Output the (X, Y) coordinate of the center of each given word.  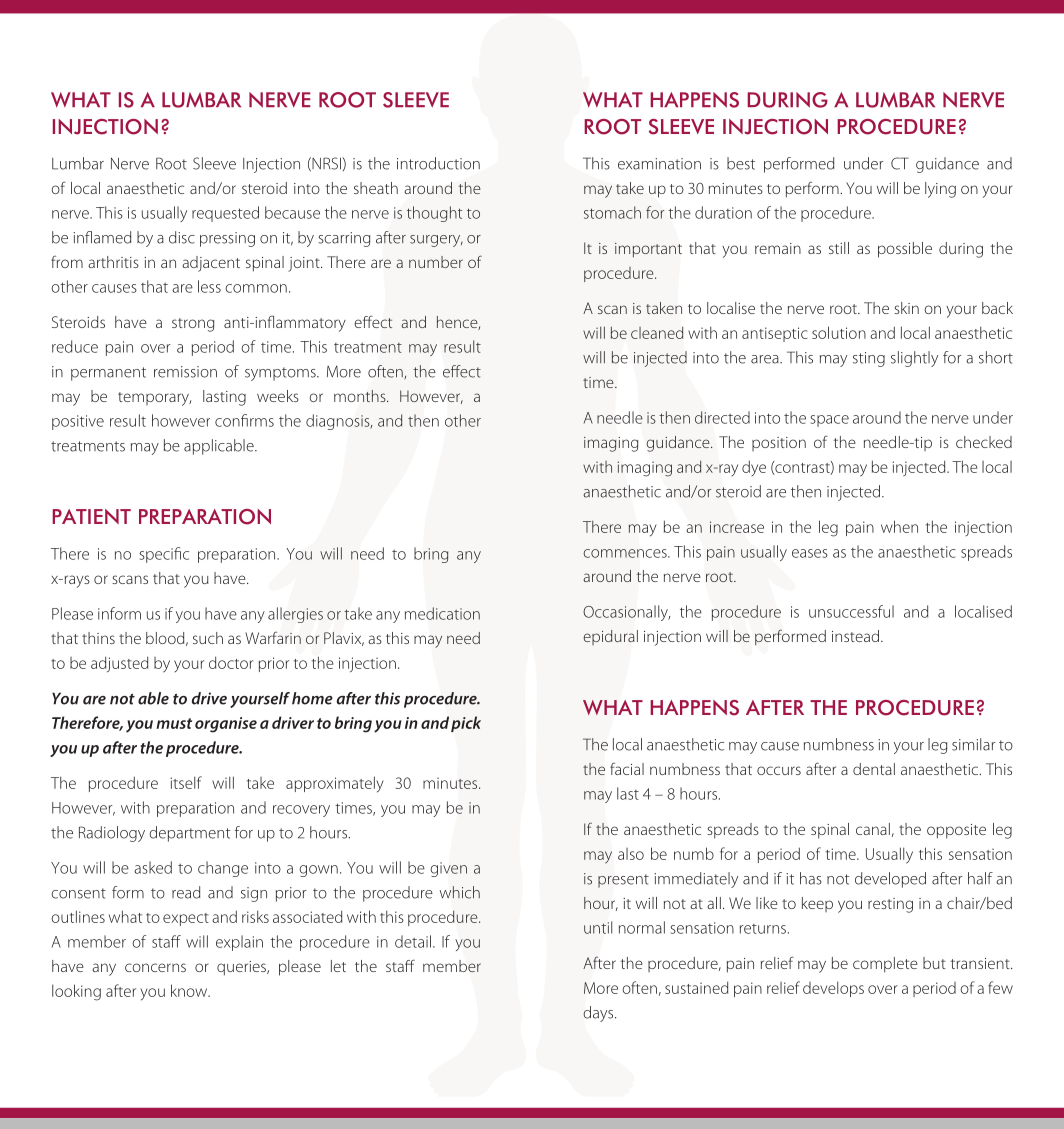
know (190, 990)
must (174, 723)
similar (973, 744)
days (599, 1014)
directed (722, 417)
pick (466, 724)
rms (262, 422)
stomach (612, 212)
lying (940, 190)
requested (225, 214)
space (830, 421)
